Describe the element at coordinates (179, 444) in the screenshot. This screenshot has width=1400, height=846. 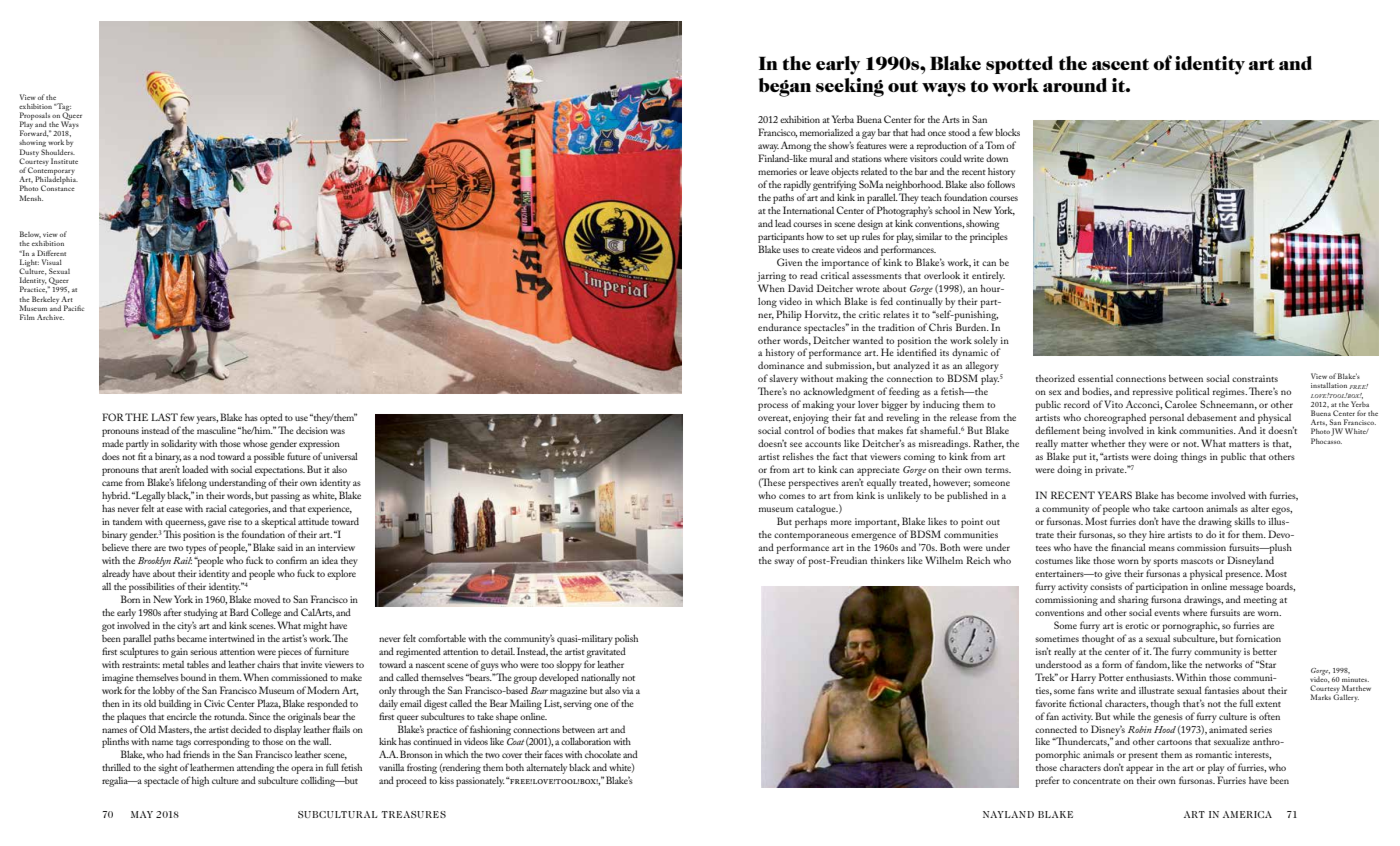
I see `solidarity` at that location.
